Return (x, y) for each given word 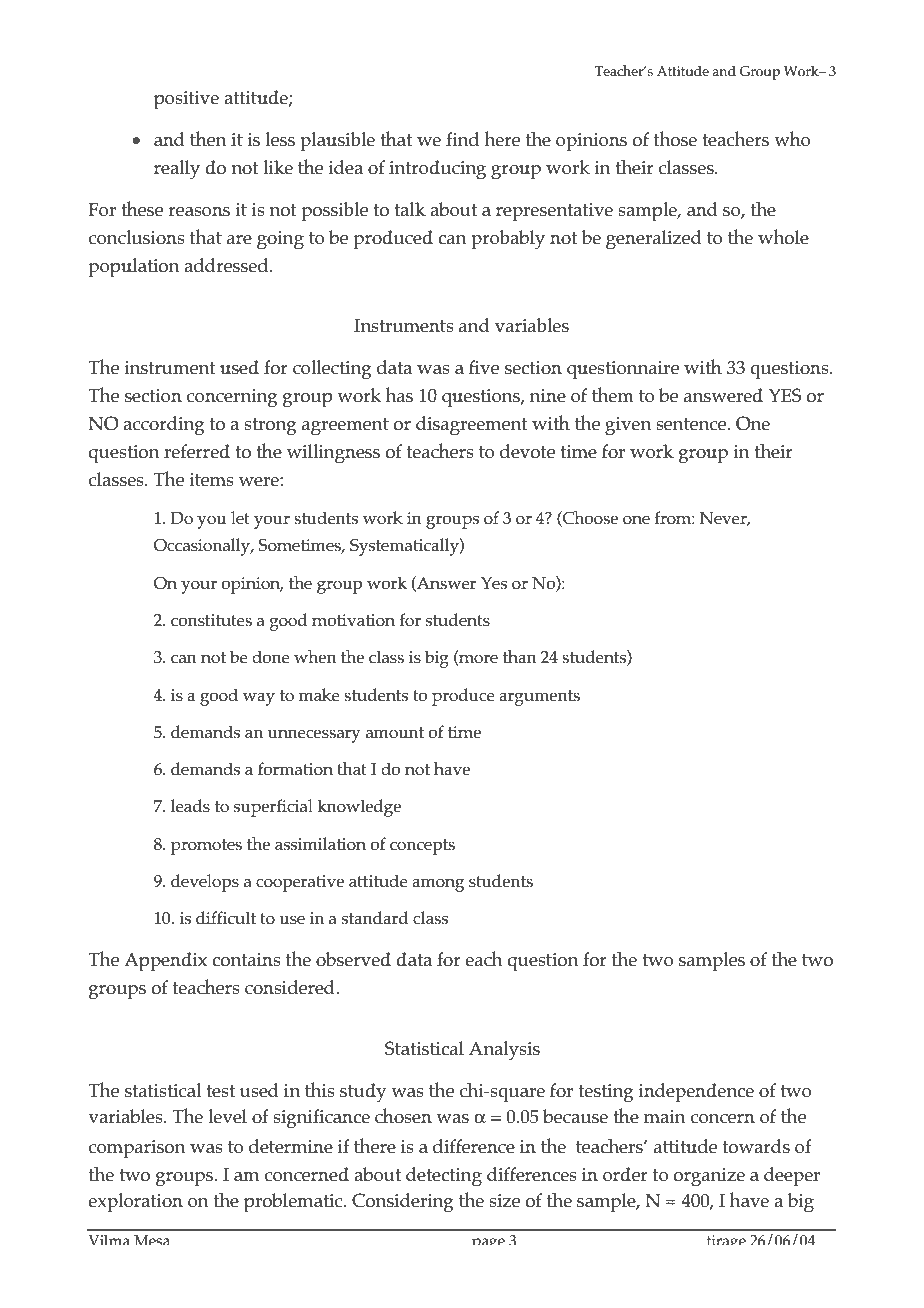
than (520, 656)
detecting (444, 1177)
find (462, 139)
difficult (226, 918)
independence (696, 1093)
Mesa (151, 1240)
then (208, 139)
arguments (539, 698)
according (164, 426)
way (259, 699)
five (484, 367)
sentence (692, 424)
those (675, 139)
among (438, 885)
